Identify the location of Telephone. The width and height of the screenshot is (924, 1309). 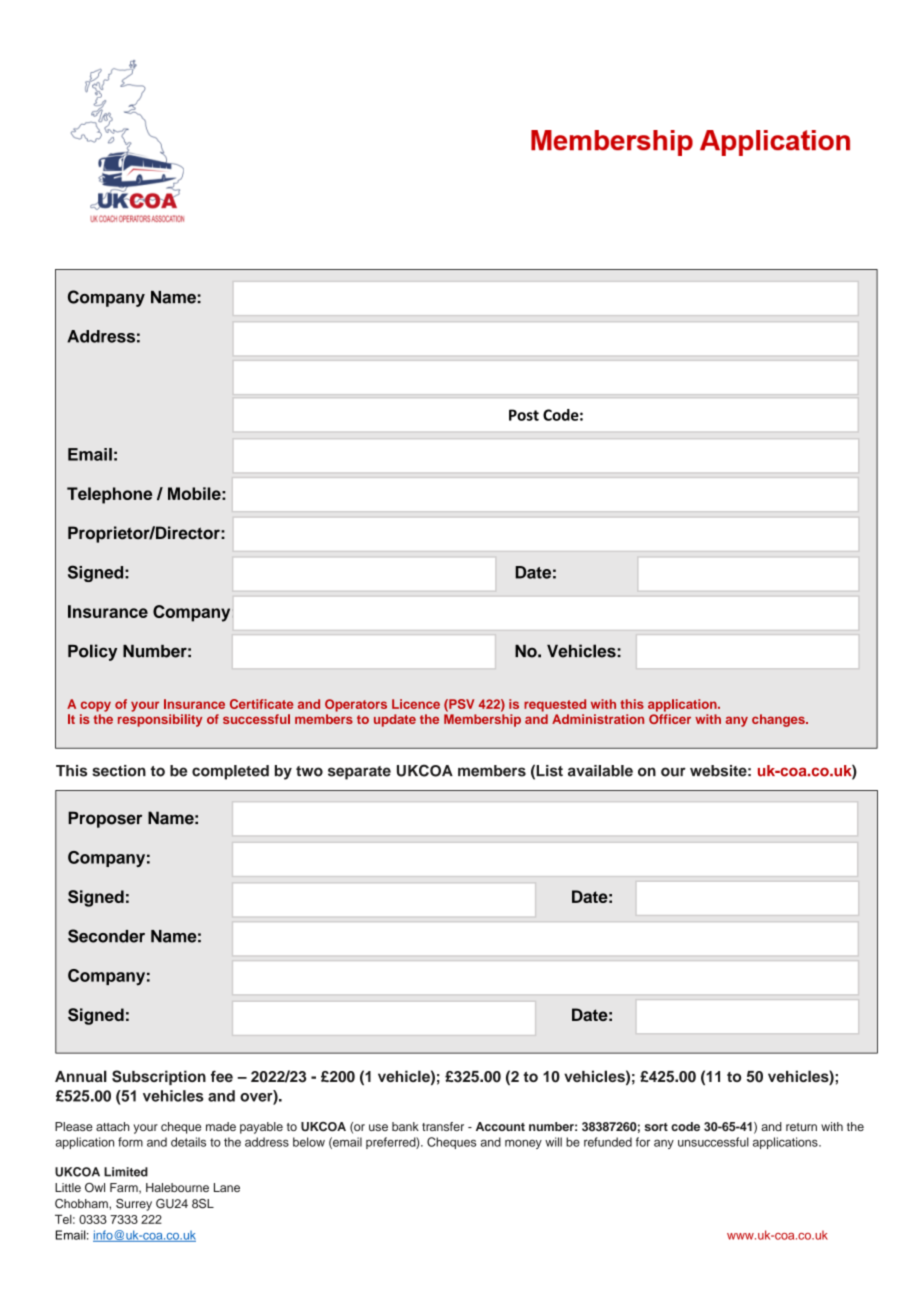
(109, 495).
